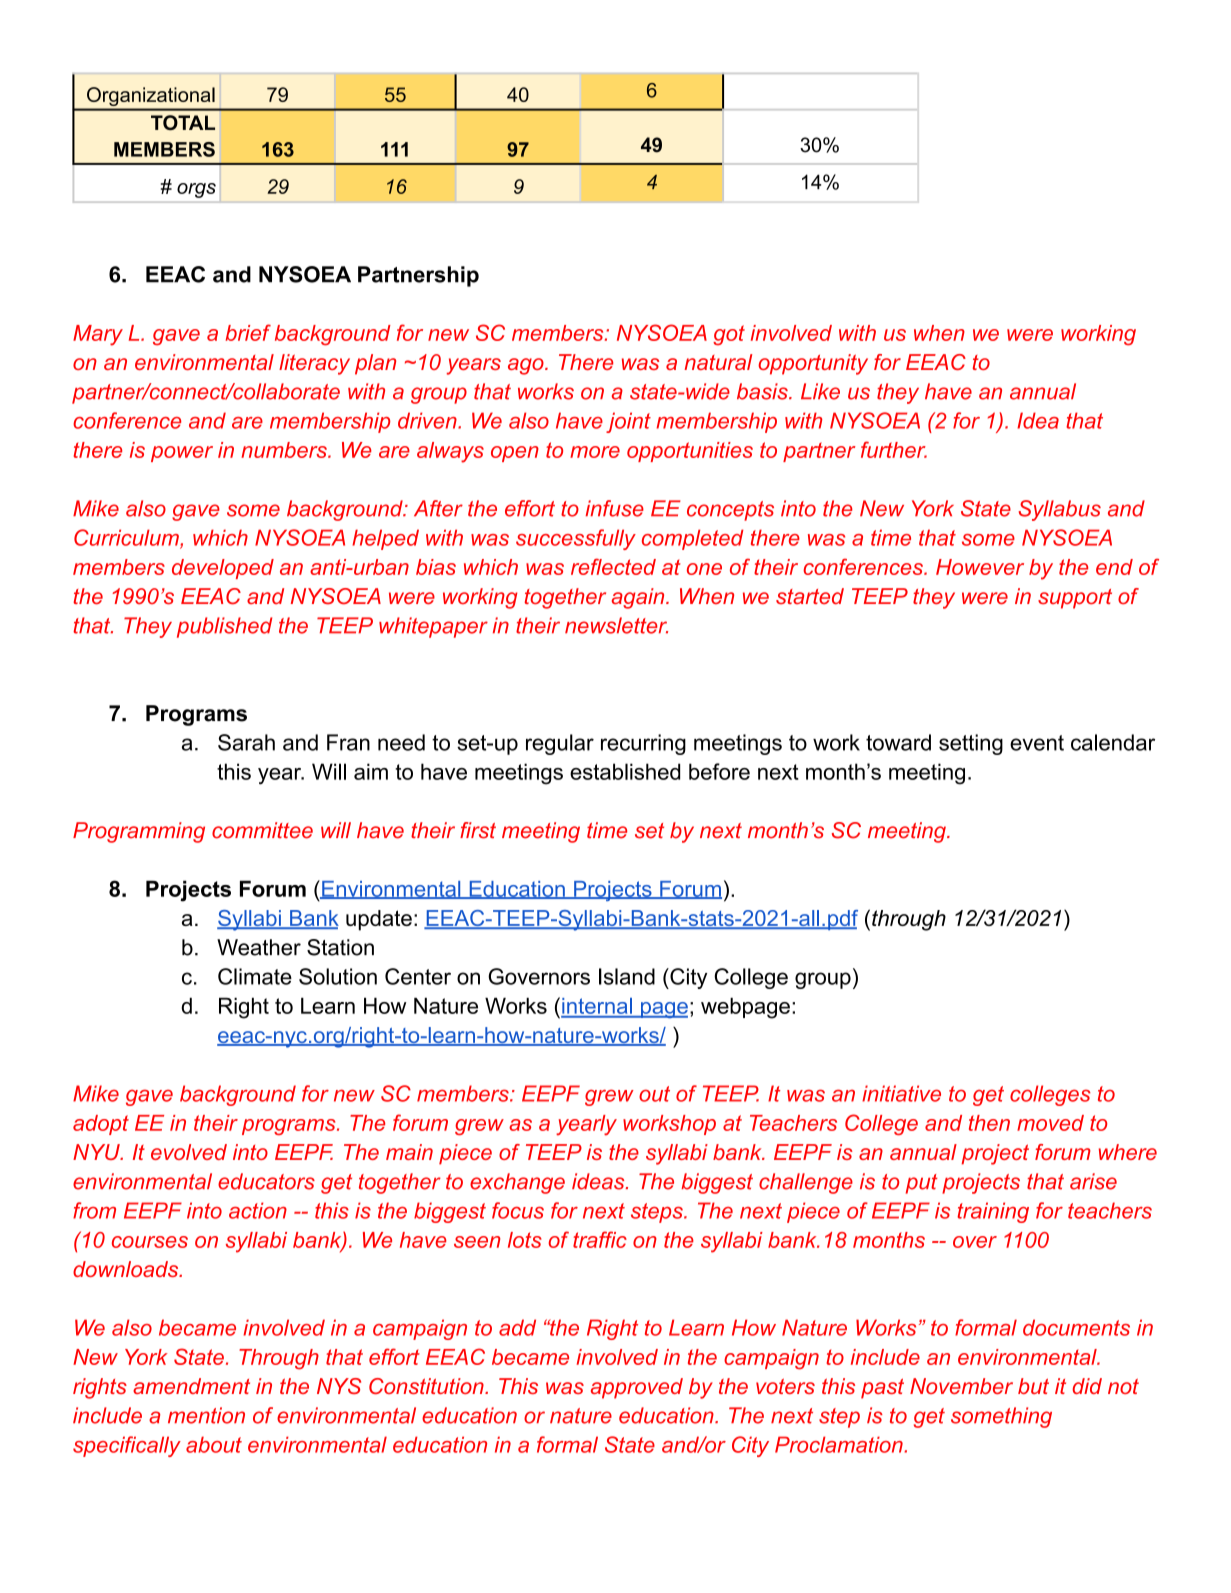  Describe the element at coordinates (196, 190) in the document. I see `orgs` at that location.
